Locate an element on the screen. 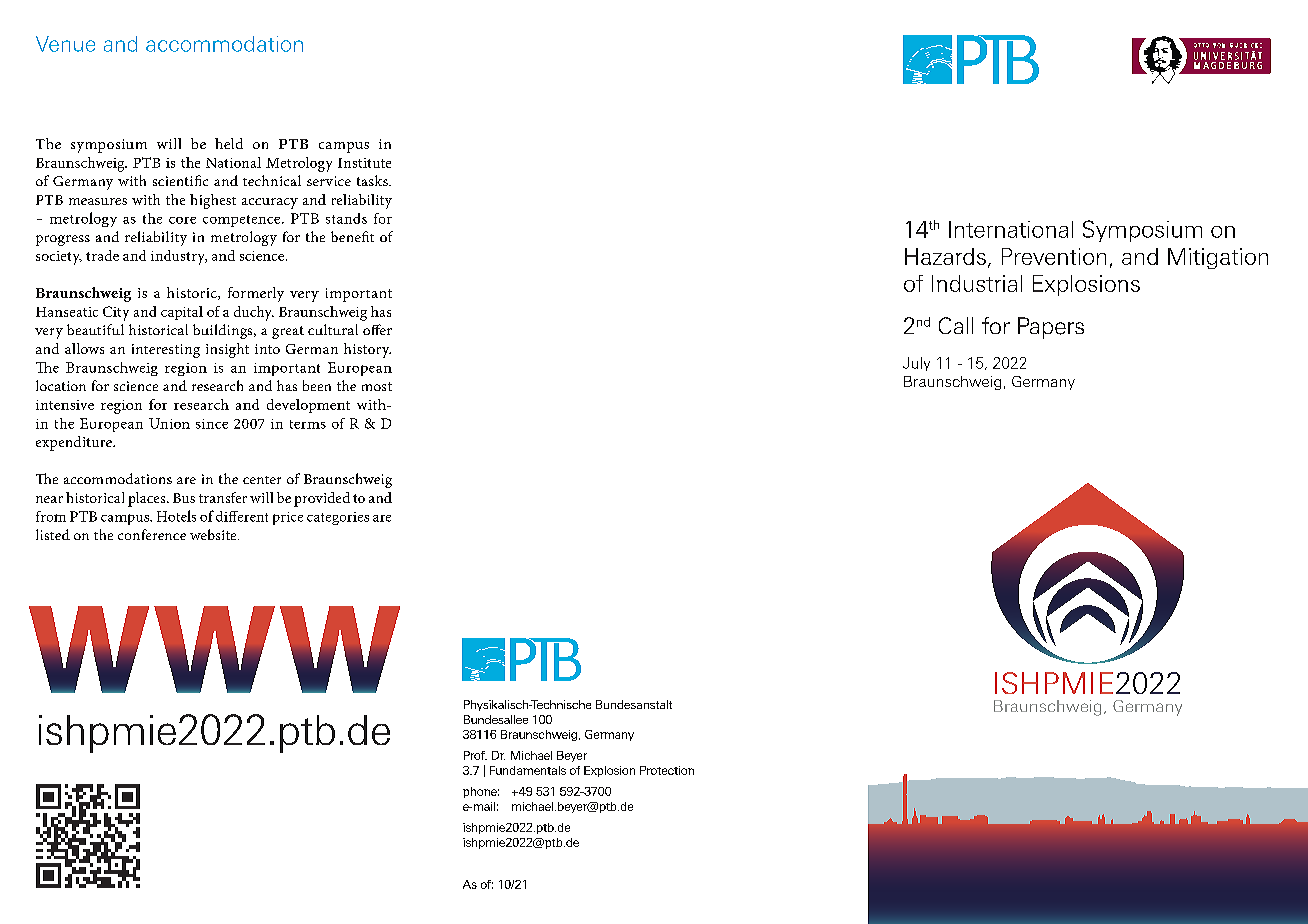 Image resolution: width=1308 pixels, height=924 pixels. most is located at coordinates (377, 386).
